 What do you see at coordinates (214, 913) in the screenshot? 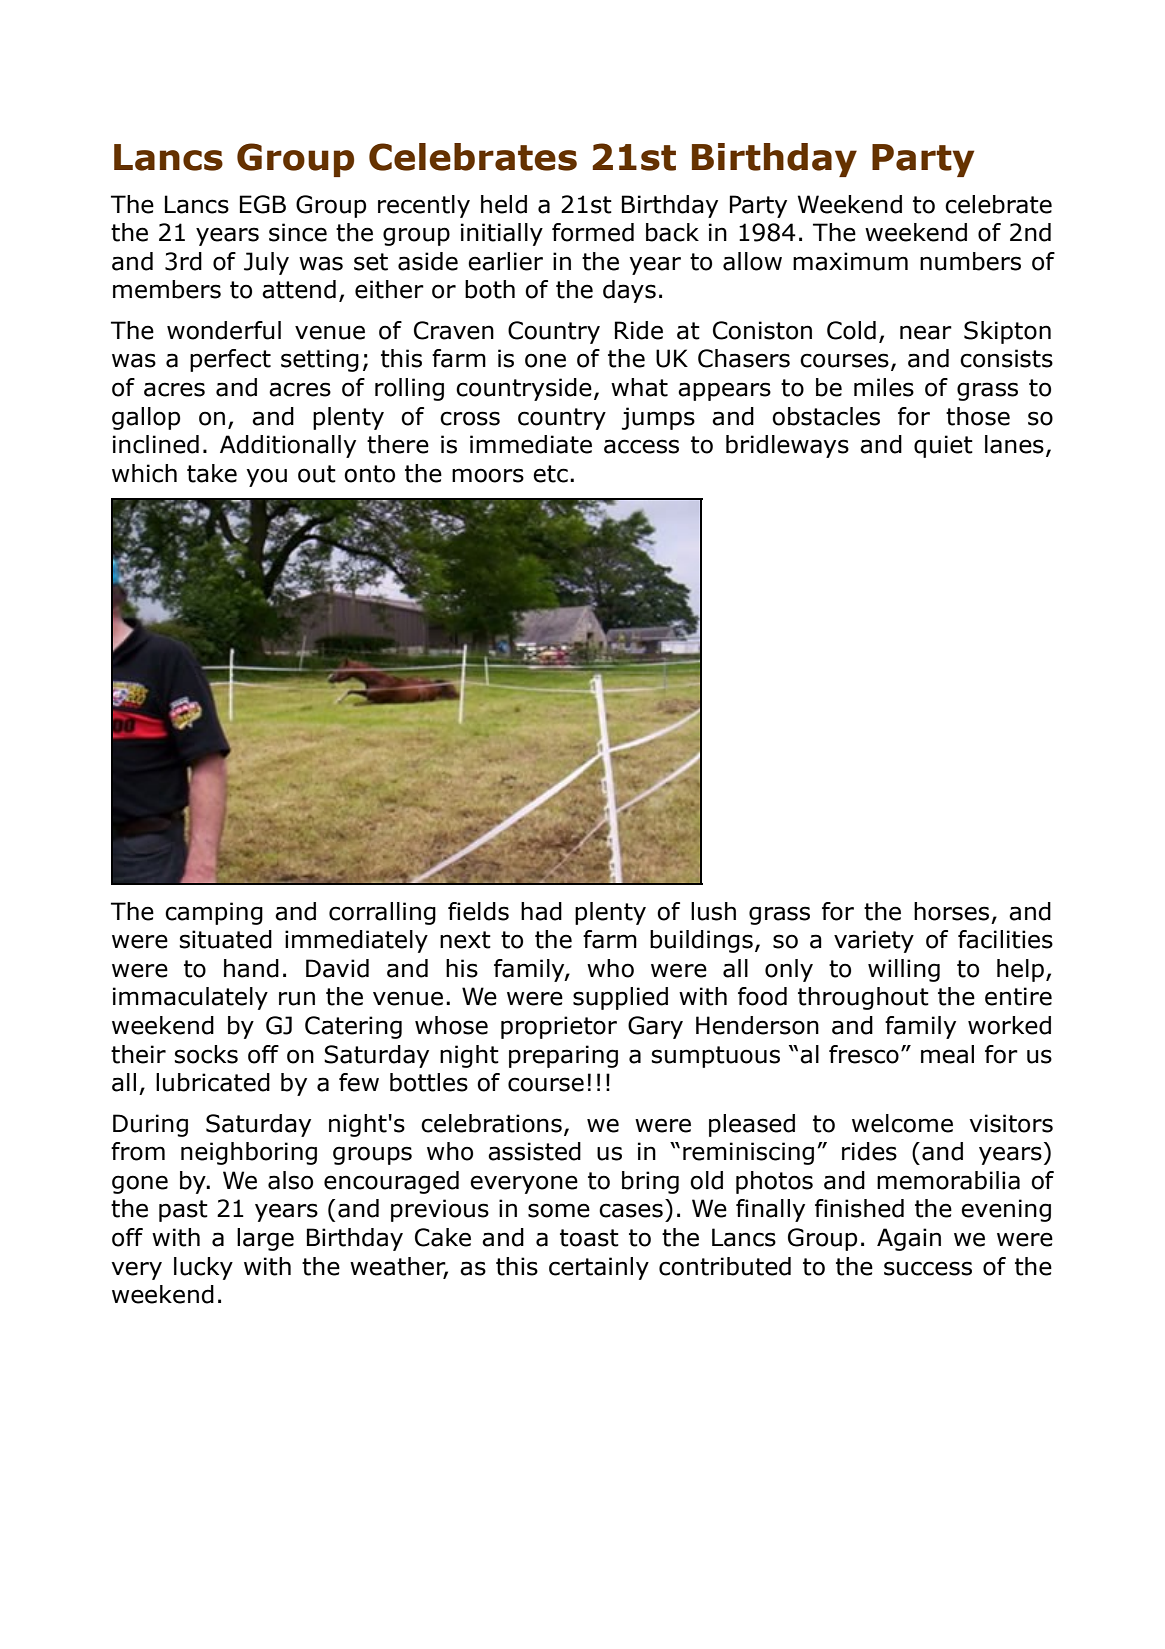
I see `camping` at bounding box center [214, 913].
